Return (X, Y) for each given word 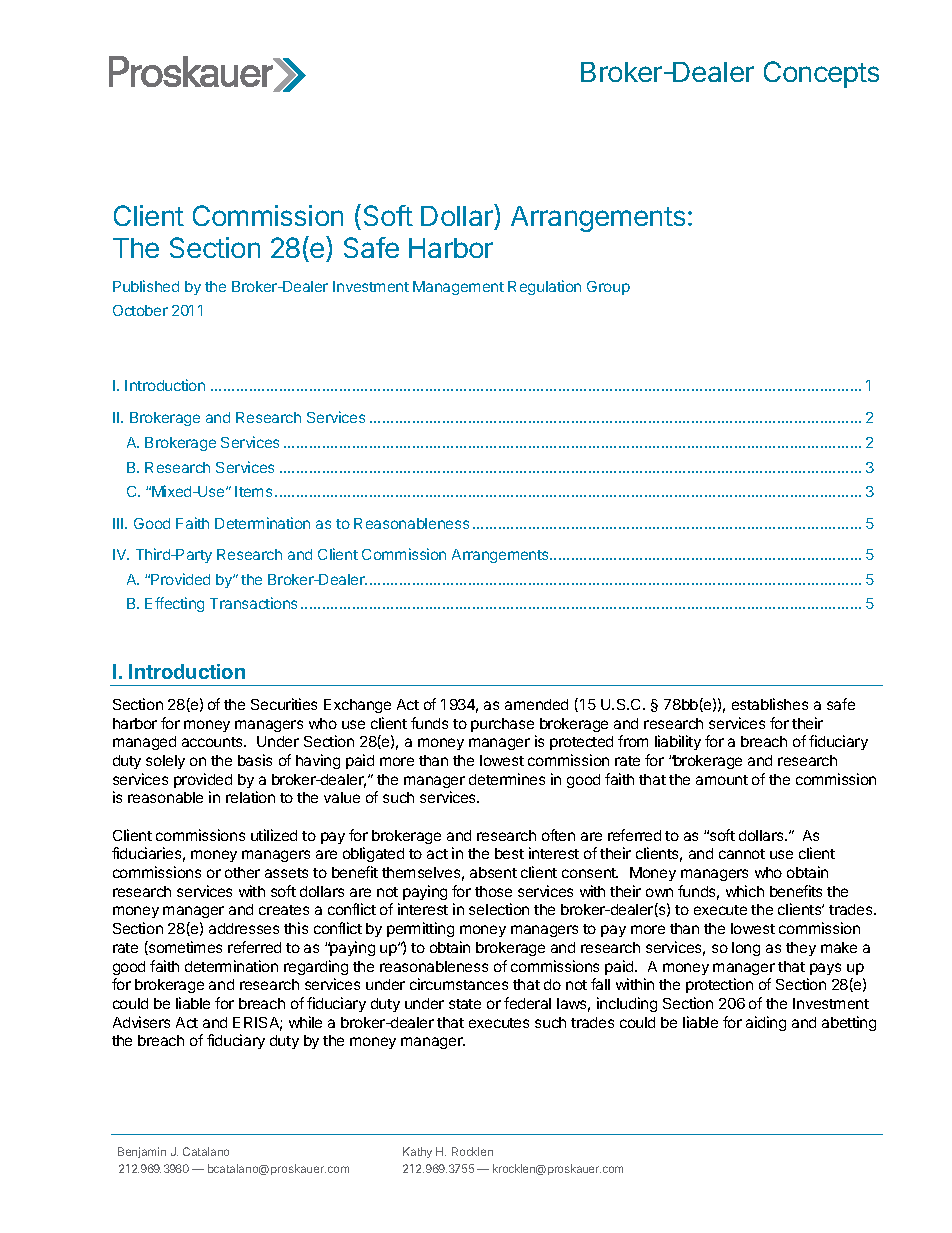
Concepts (821, 74)
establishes (770, 704)
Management (458, 288)
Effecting (174, 604)
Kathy (417, 1152)
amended (536, 704)
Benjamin (142, 1152)
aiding (766, 1023)
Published (146, 286)
